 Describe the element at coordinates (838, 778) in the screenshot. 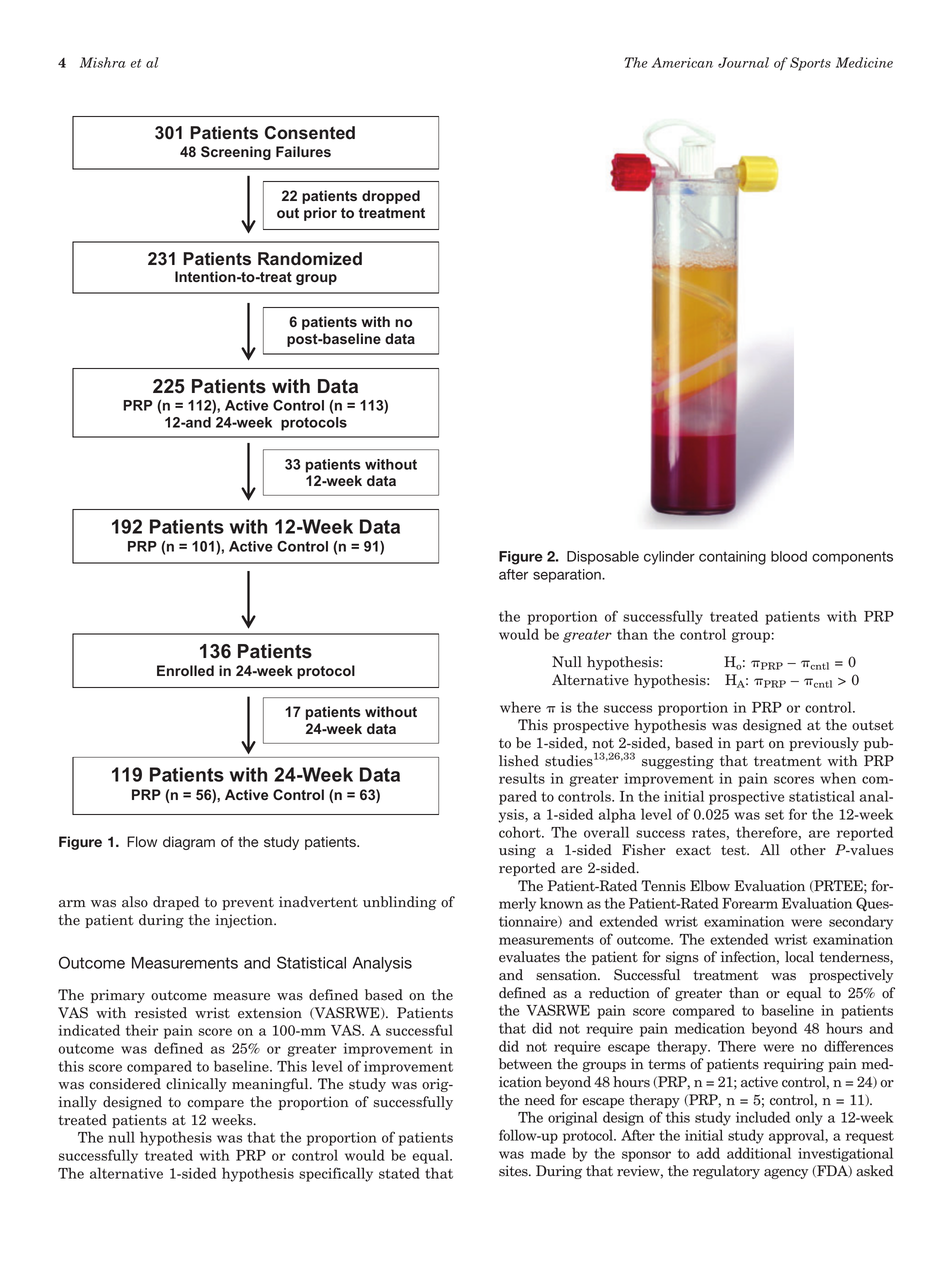

I see `when` at that location.
